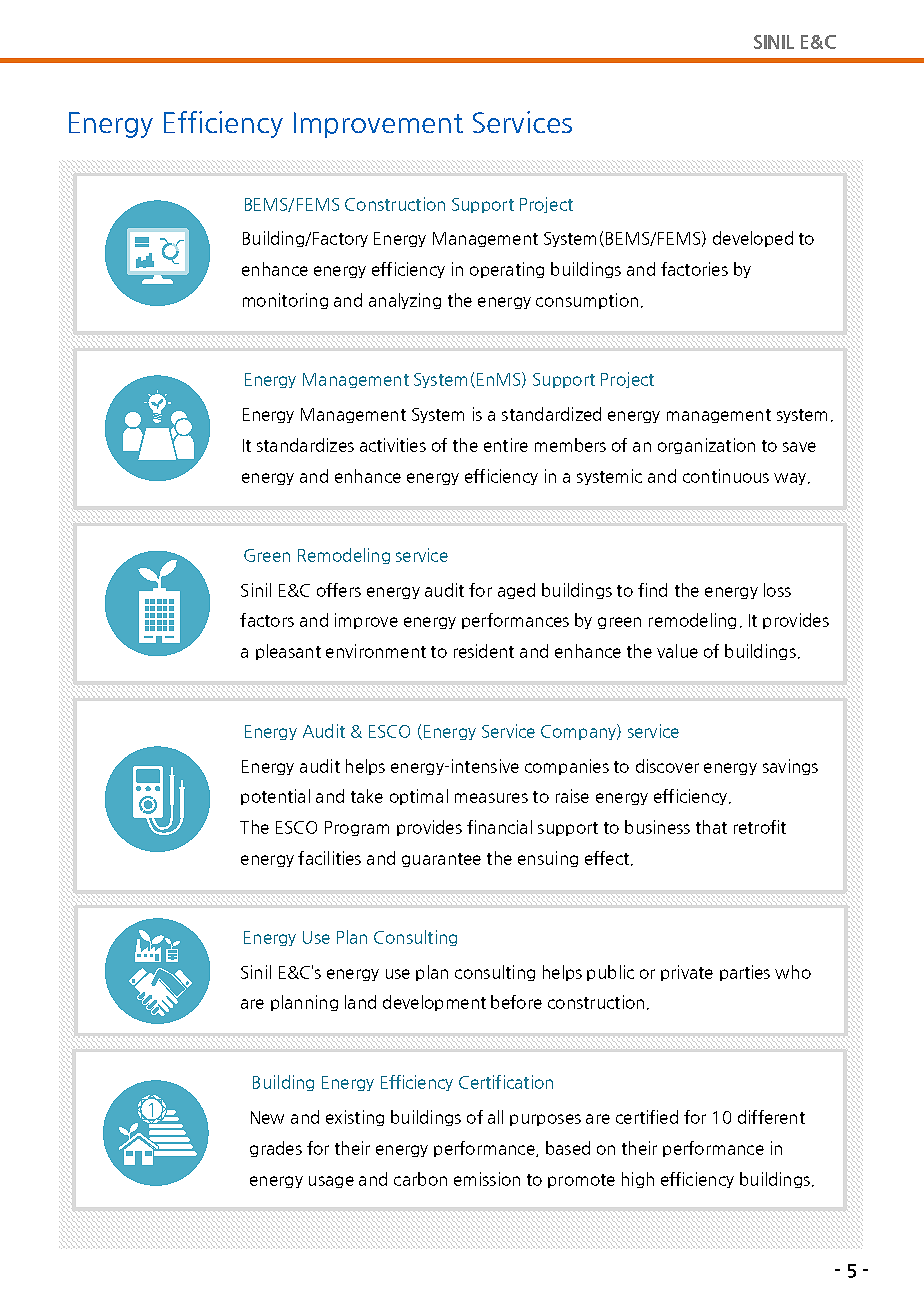 The image size is (924, 1308). Describe the element at coordinates (572, 796) in the screenshot. I see `raise` at that location.
